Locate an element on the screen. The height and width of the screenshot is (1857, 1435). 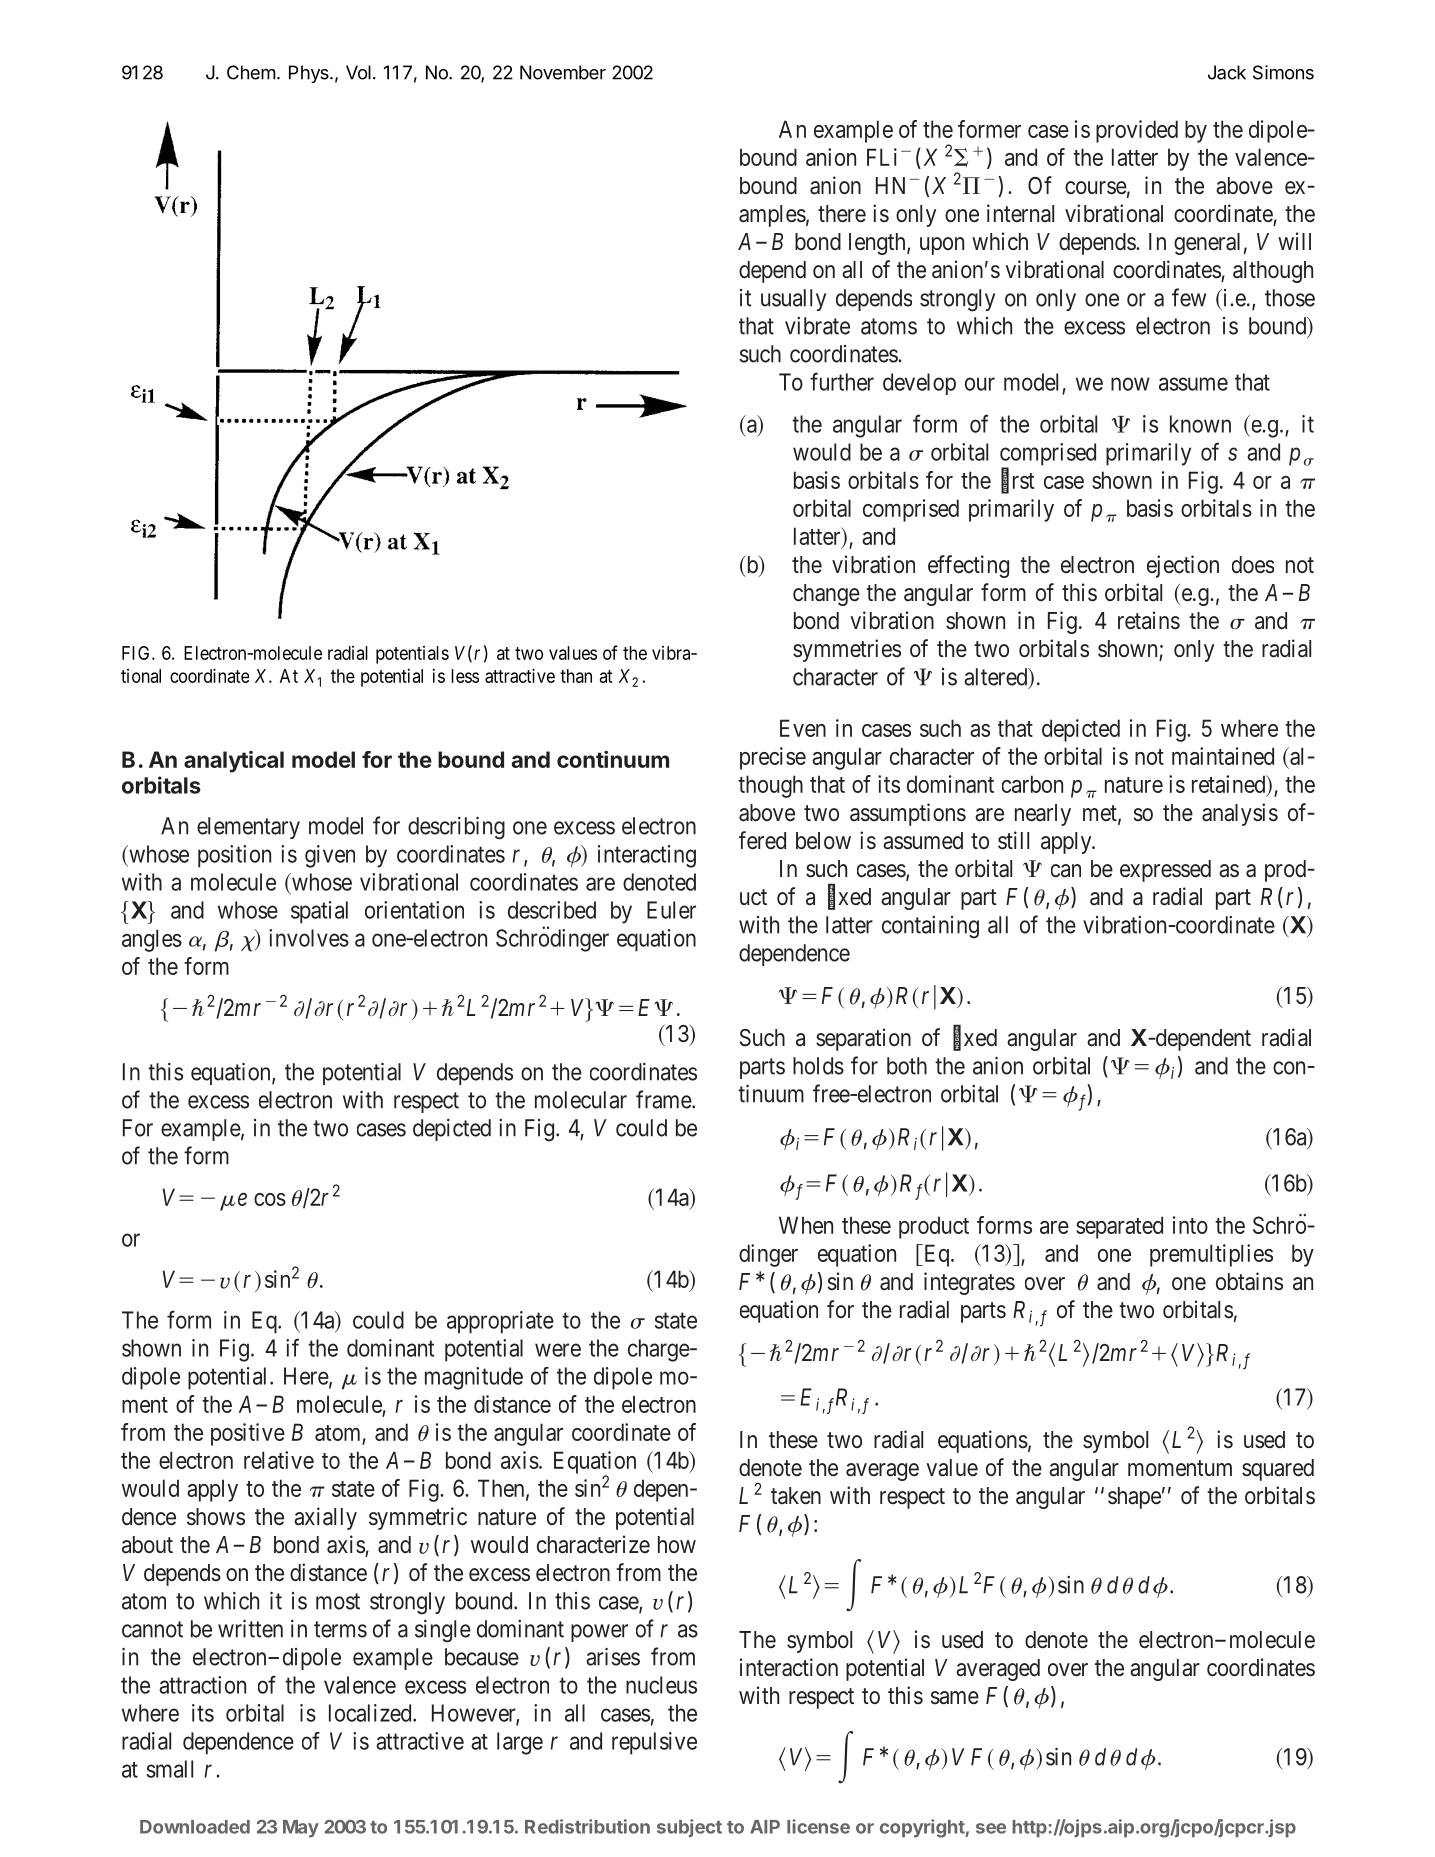
May is located at coordinates (301, 1829).
